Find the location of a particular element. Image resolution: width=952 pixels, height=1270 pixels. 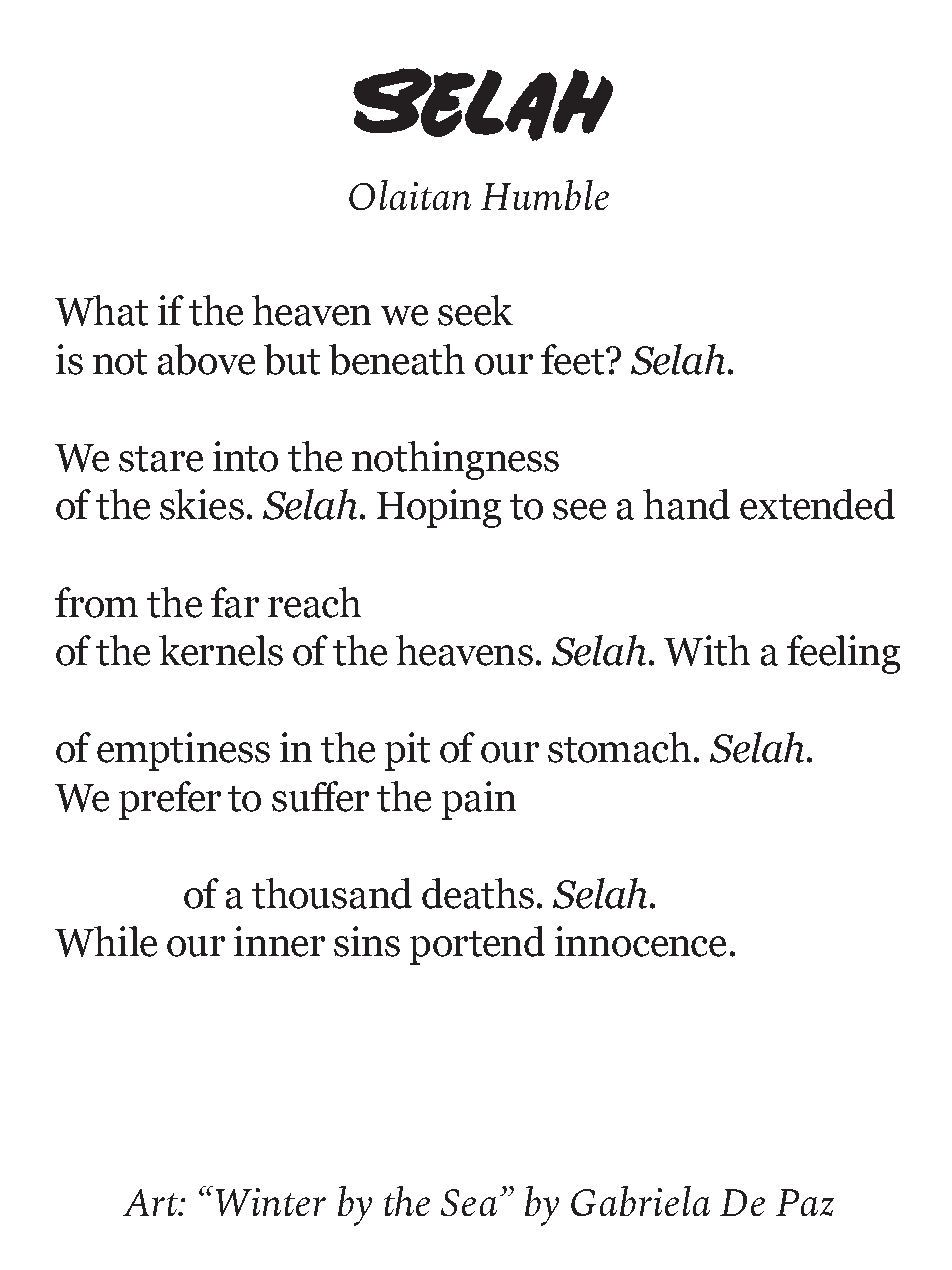

Paz is located at coordinates (805, 1202).
